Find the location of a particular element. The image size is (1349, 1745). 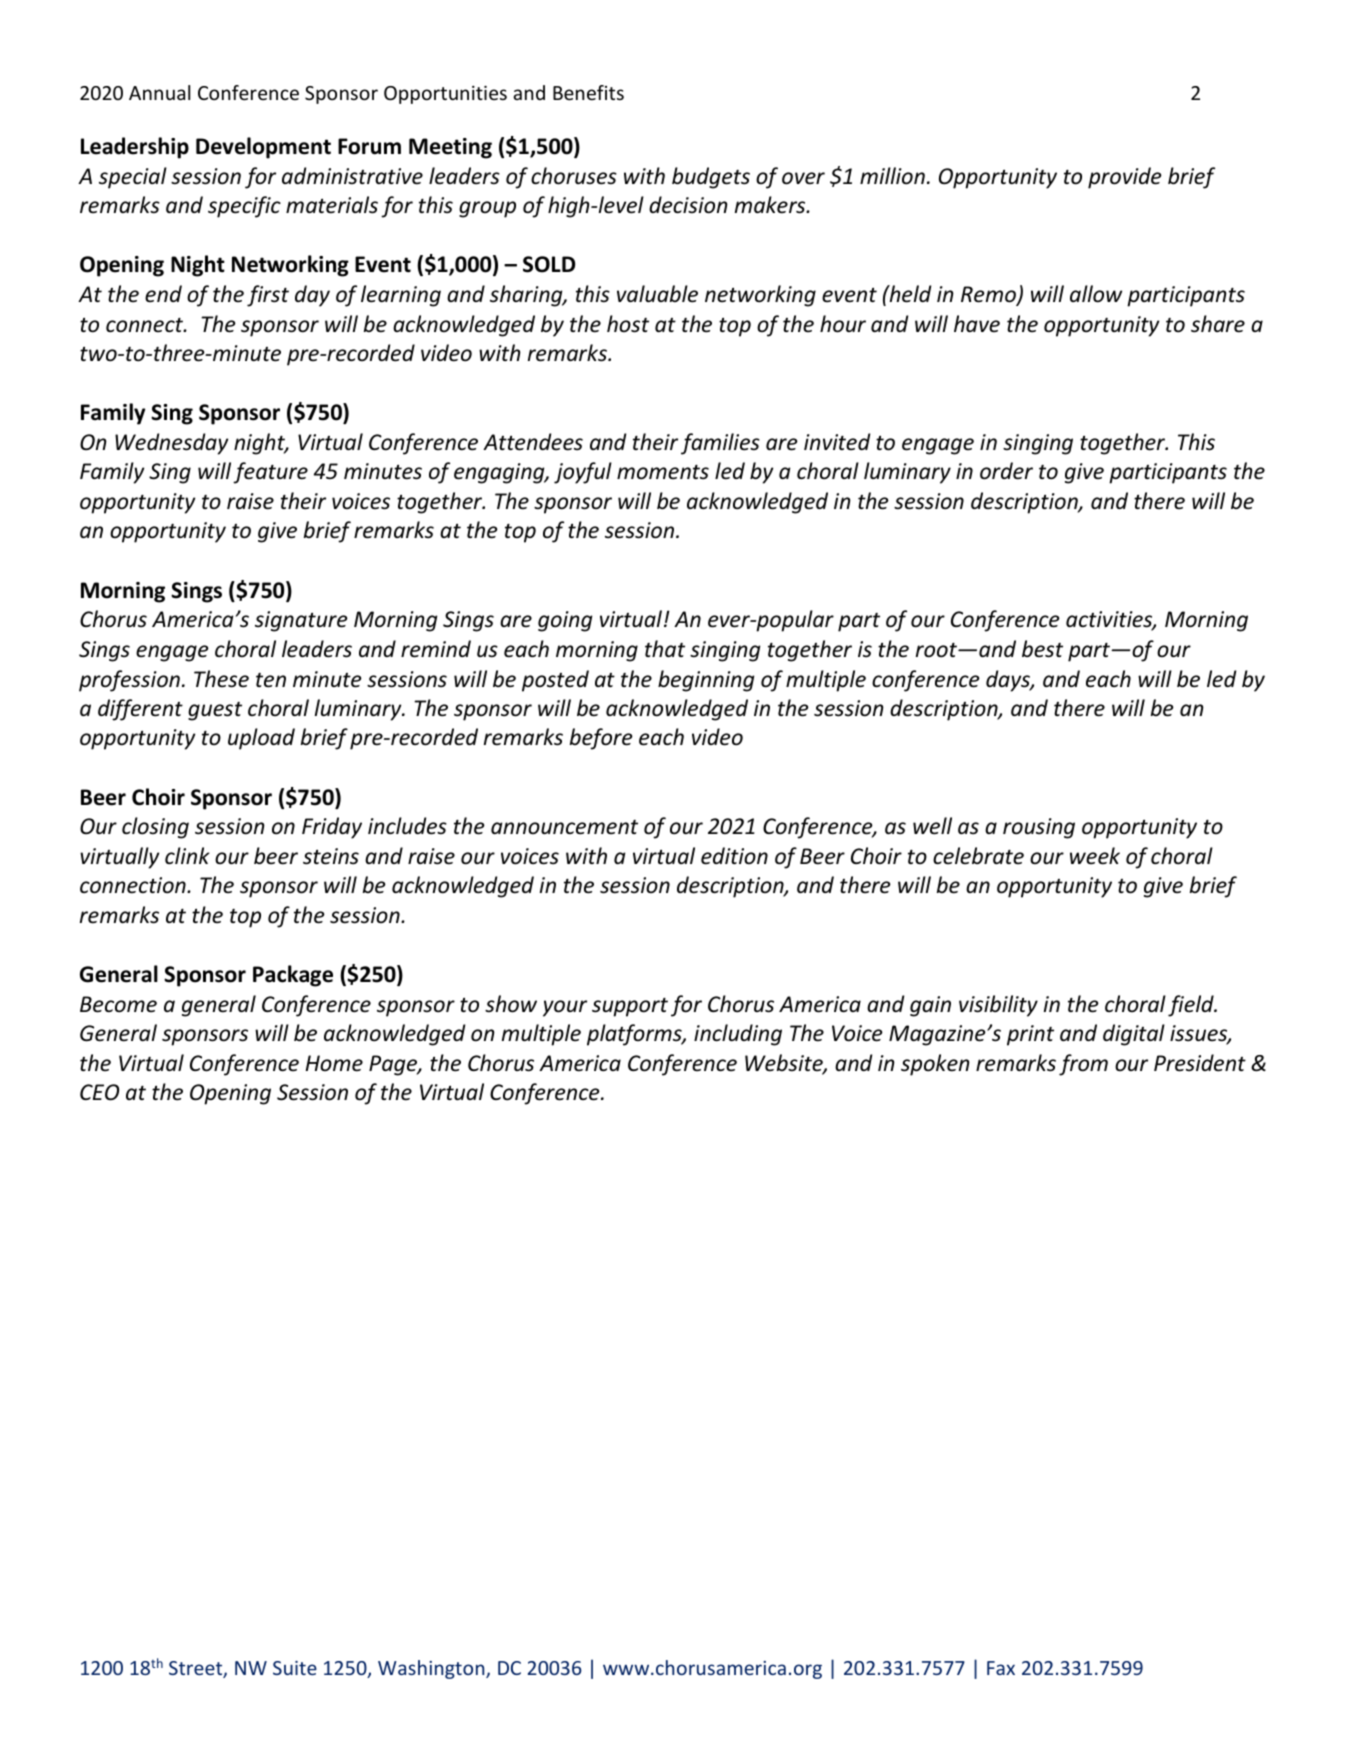

moments is located at coordinates (663, 472).
